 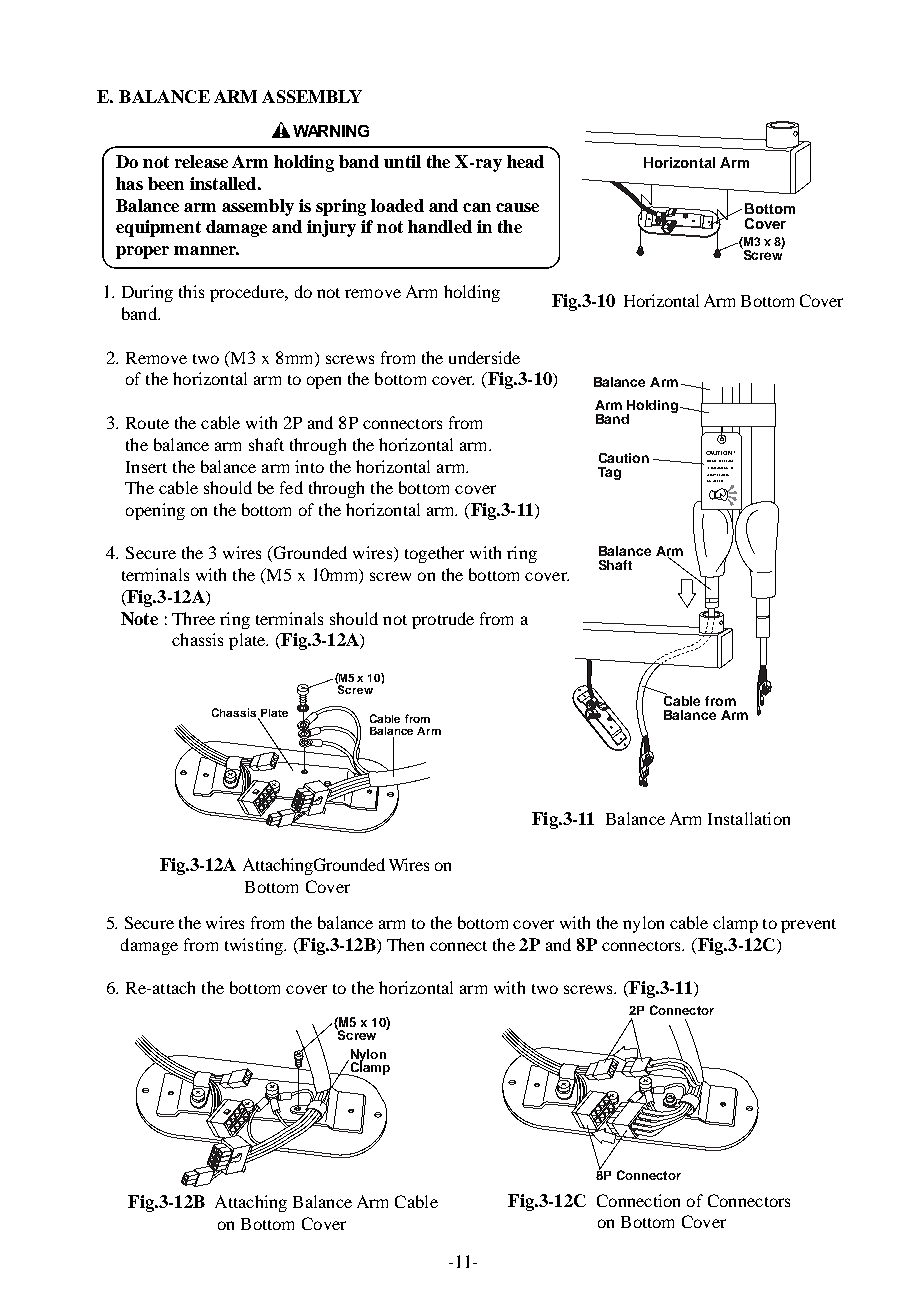 I want to click on together, so click(x=434, y=554).
